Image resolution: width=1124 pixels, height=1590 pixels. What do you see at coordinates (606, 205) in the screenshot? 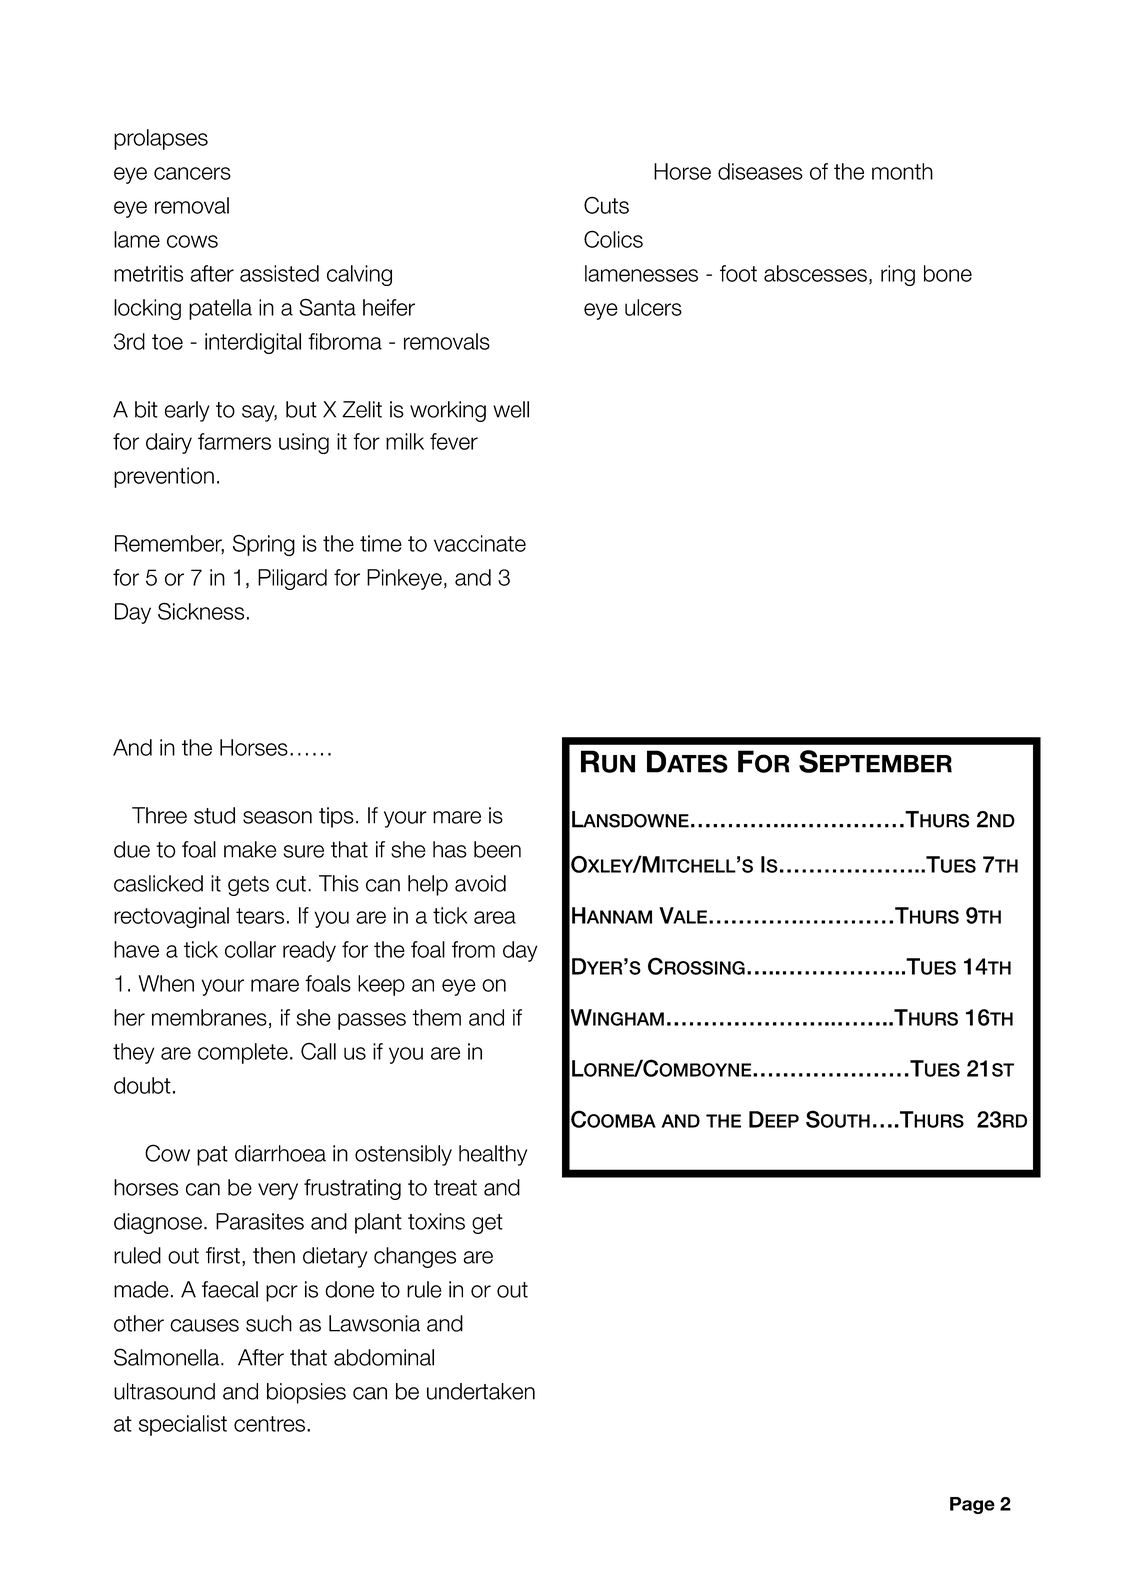
I see `Cuts` at bounding box center [606, 205].
